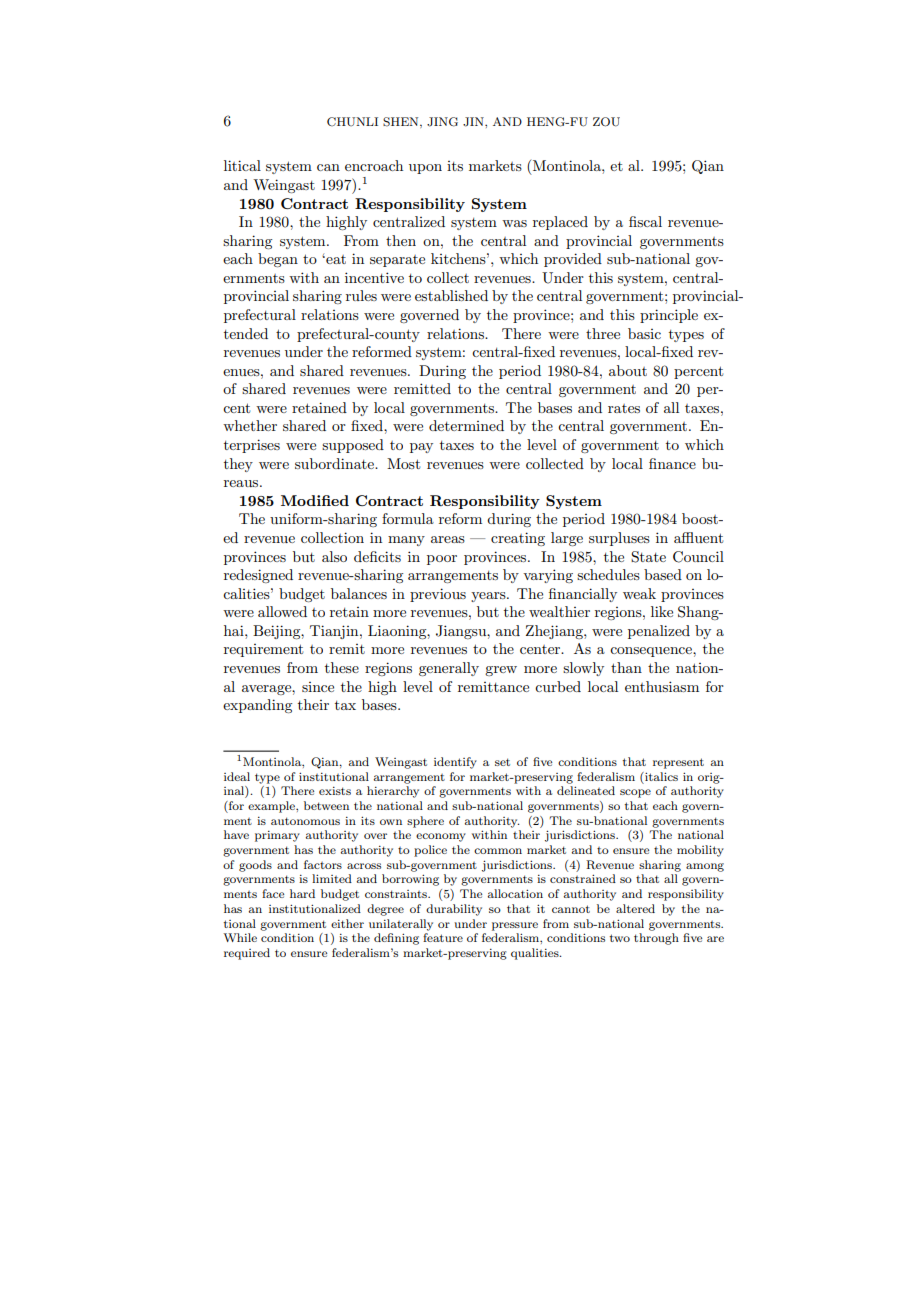 This page has width=924, height=1308. I want to click on generally, so click(449, 669).
